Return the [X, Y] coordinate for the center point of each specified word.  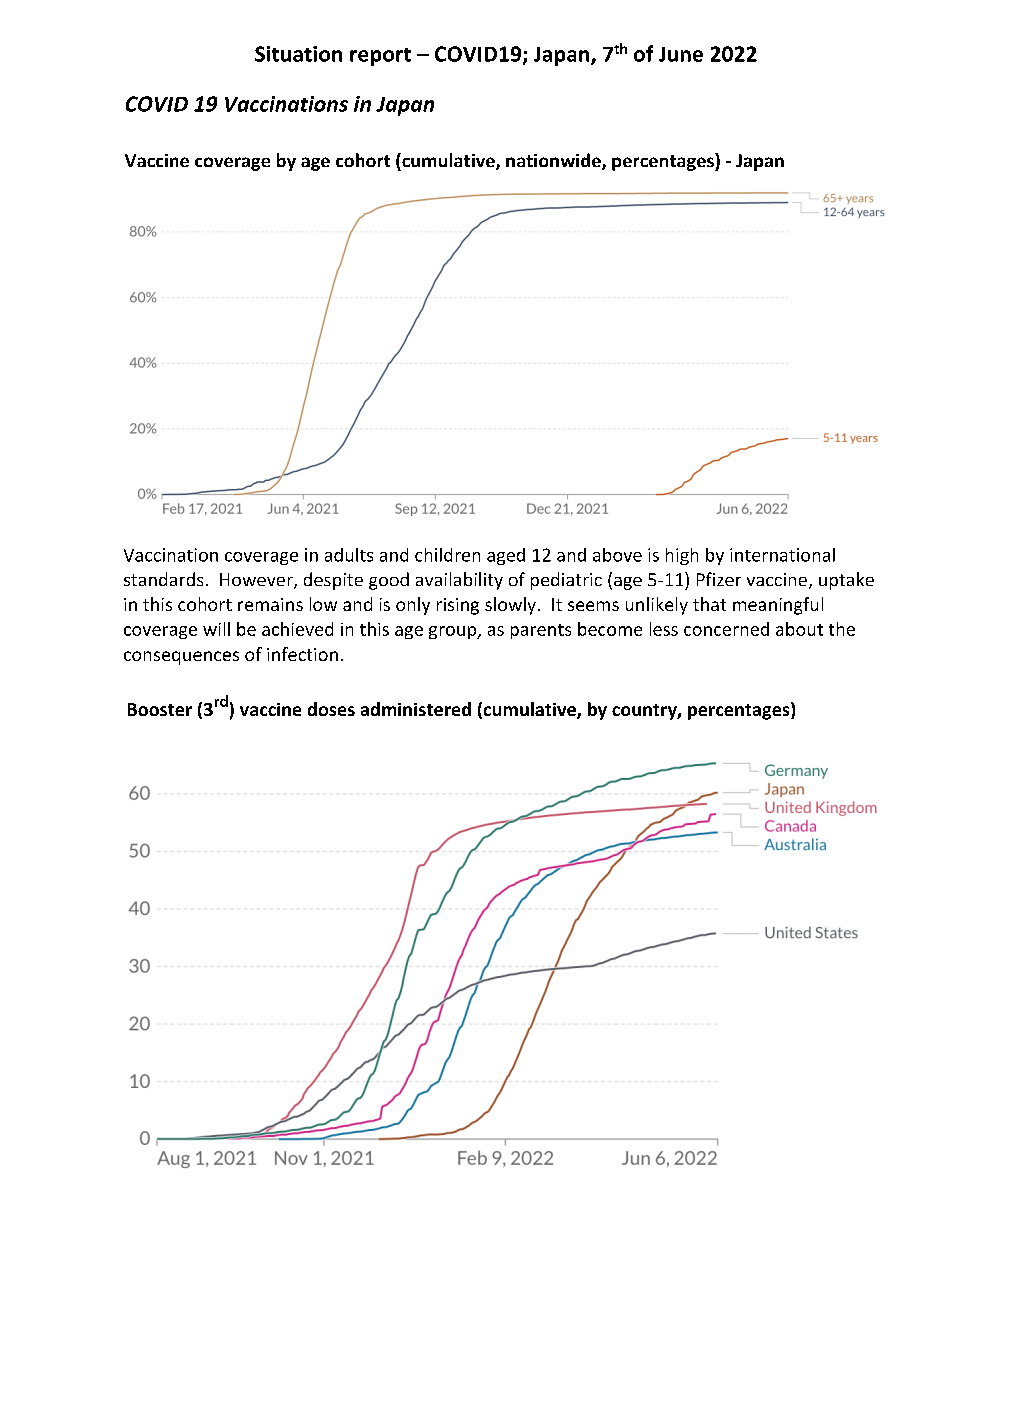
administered [416, 709]
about [799, 629]
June [681, 54]
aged [506, 556]
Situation [298, 54]
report [380, 57]
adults [349, 555]
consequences [181, 658]
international [782, 555]
